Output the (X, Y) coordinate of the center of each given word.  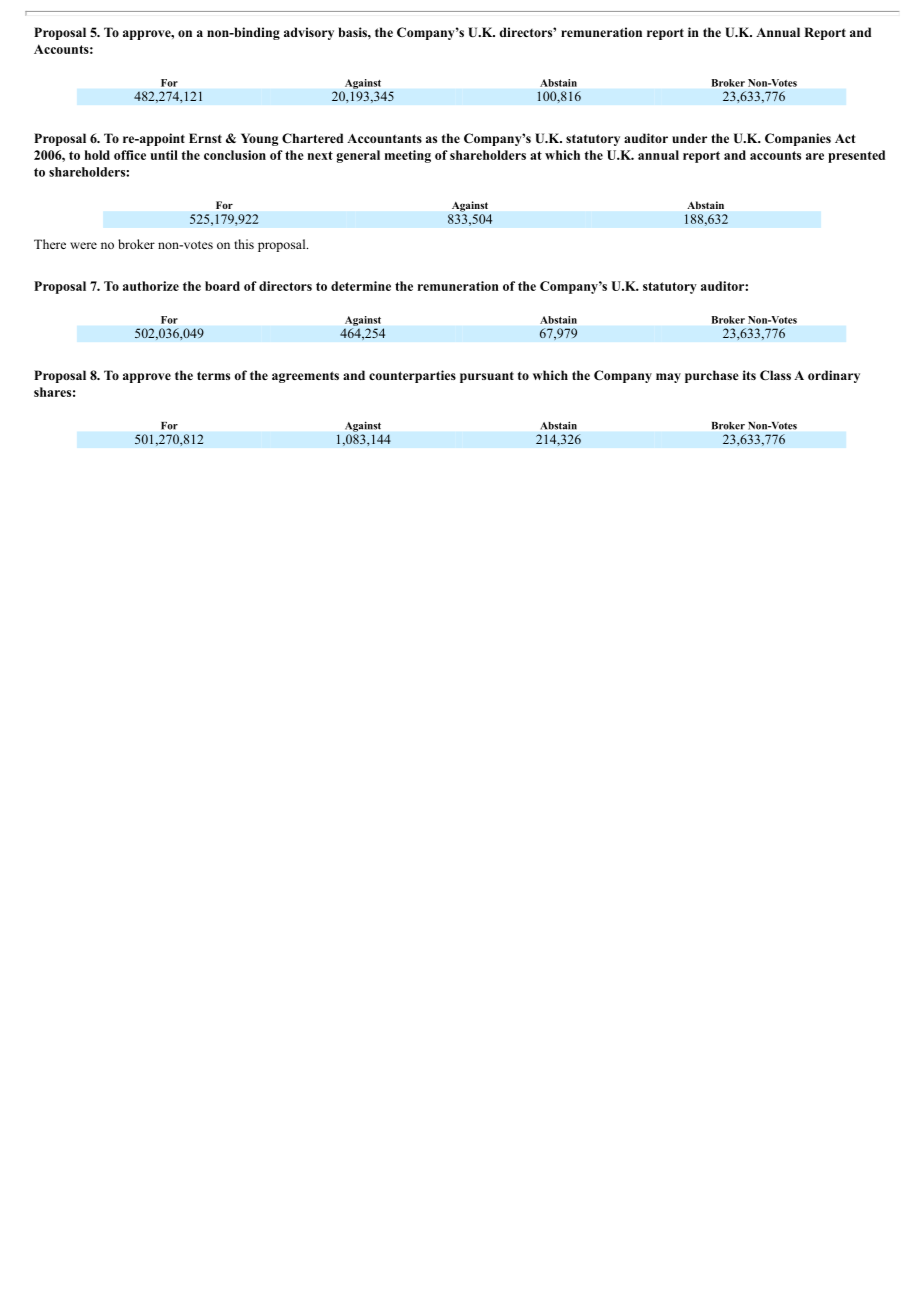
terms (213, 375)
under (689, 138)
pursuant (487, 377)
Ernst (205, 138)
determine (361, 286)
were (83, 245)
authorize (151, 286)
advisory (309, 33)
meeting (408, 156)
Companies (798, 139)
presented (856, 156)
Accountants (384, 138)
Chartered (312, 138)
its (749, 375)
